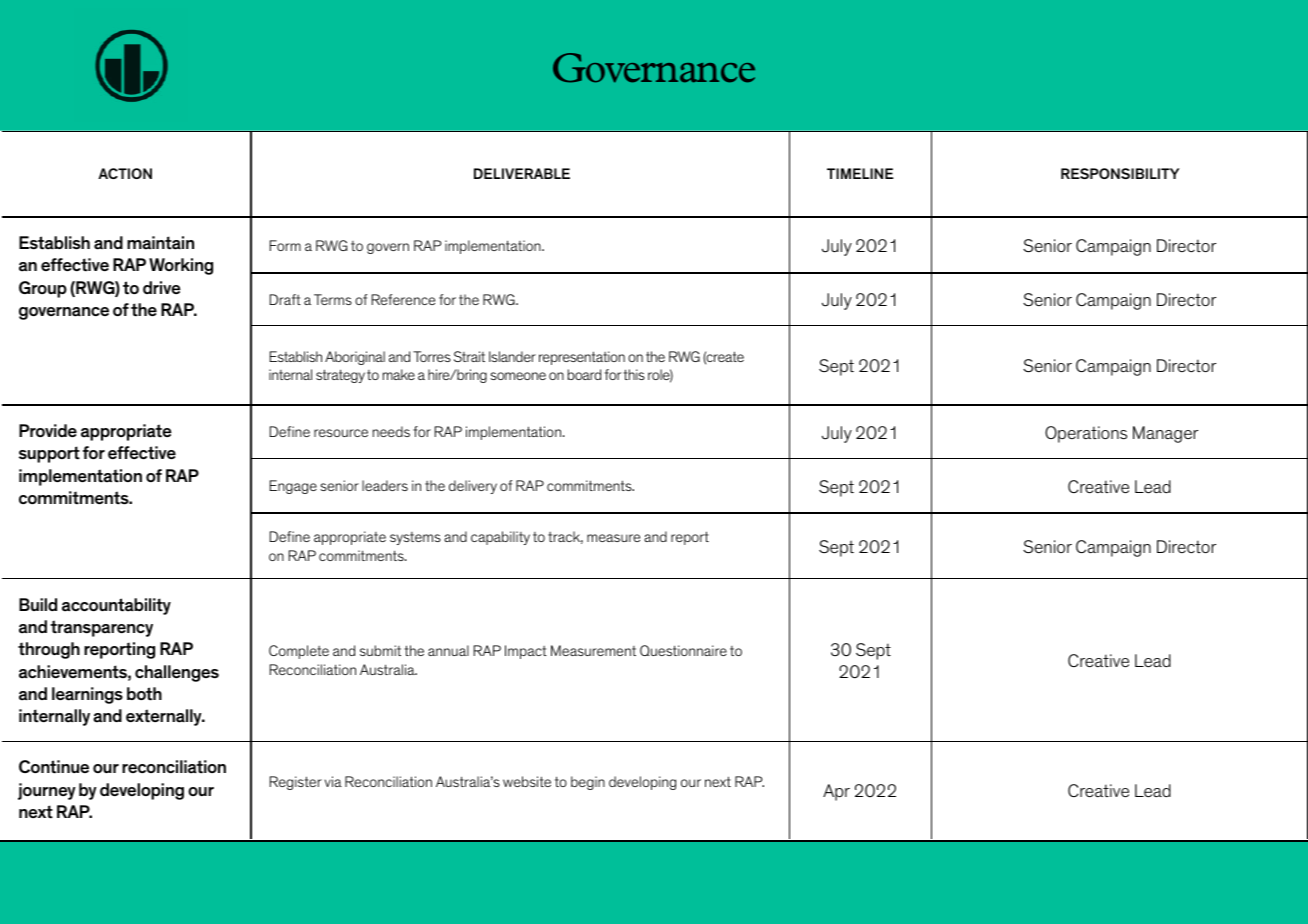 This screenshot has height=924, width=1308. Describe the element at coordinates (54, 767) in the screenshot. I see `Continue` at that location.
